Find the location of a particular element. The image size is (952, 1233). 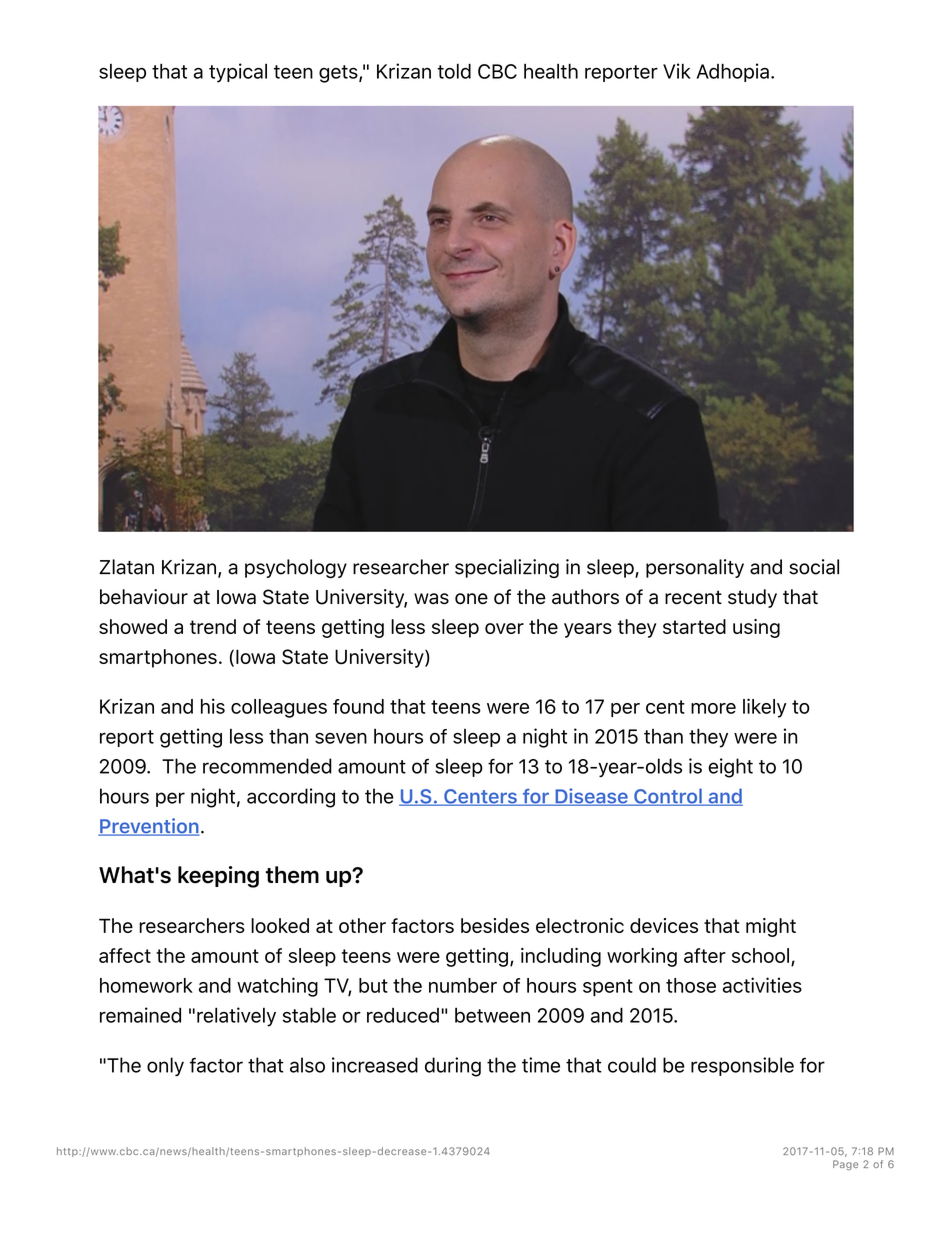

typical is located at coordinates (238, 73).
